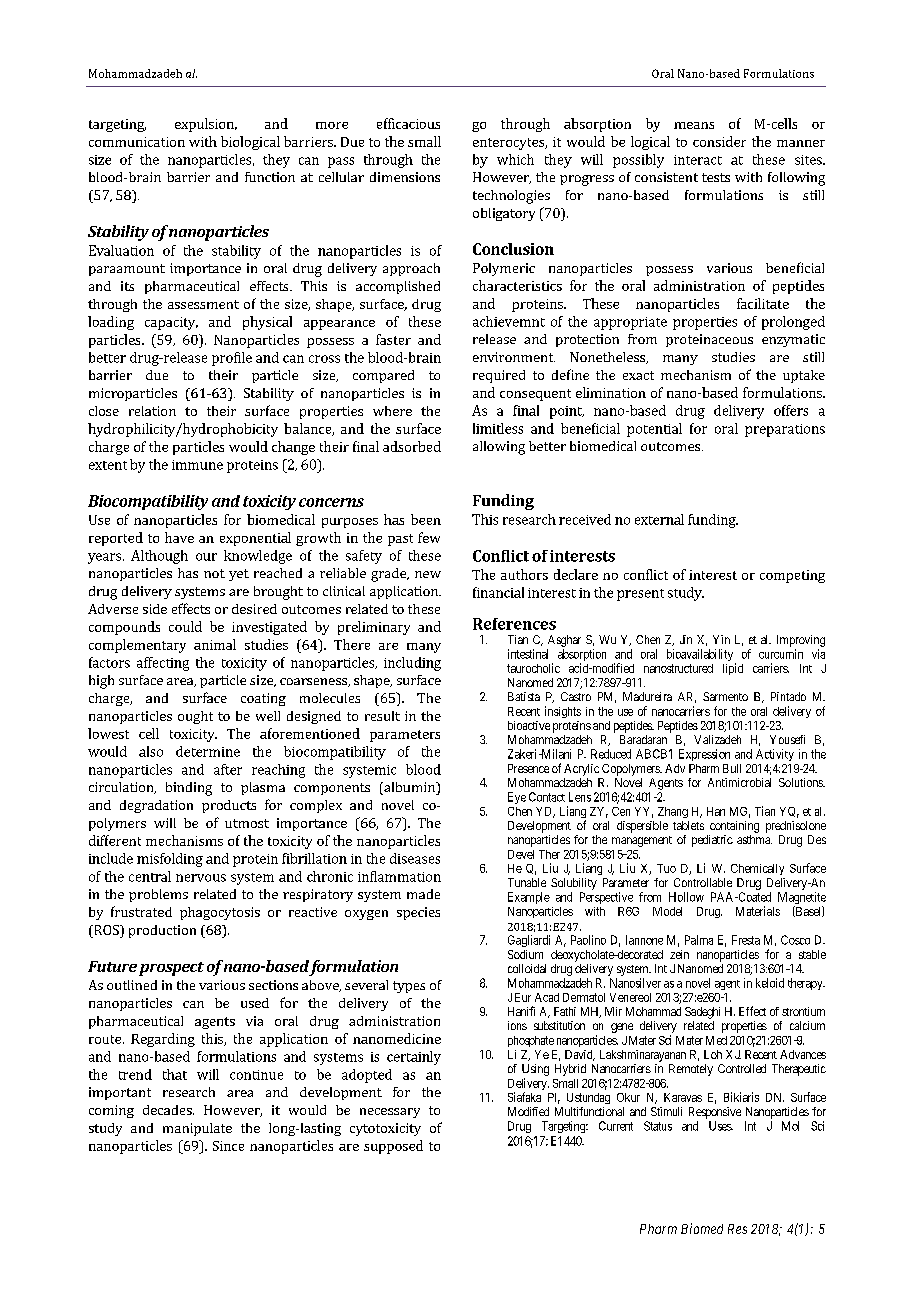 This screenshot has height=1308, width=924. I want to click on expulsion, so click(206, 125).
